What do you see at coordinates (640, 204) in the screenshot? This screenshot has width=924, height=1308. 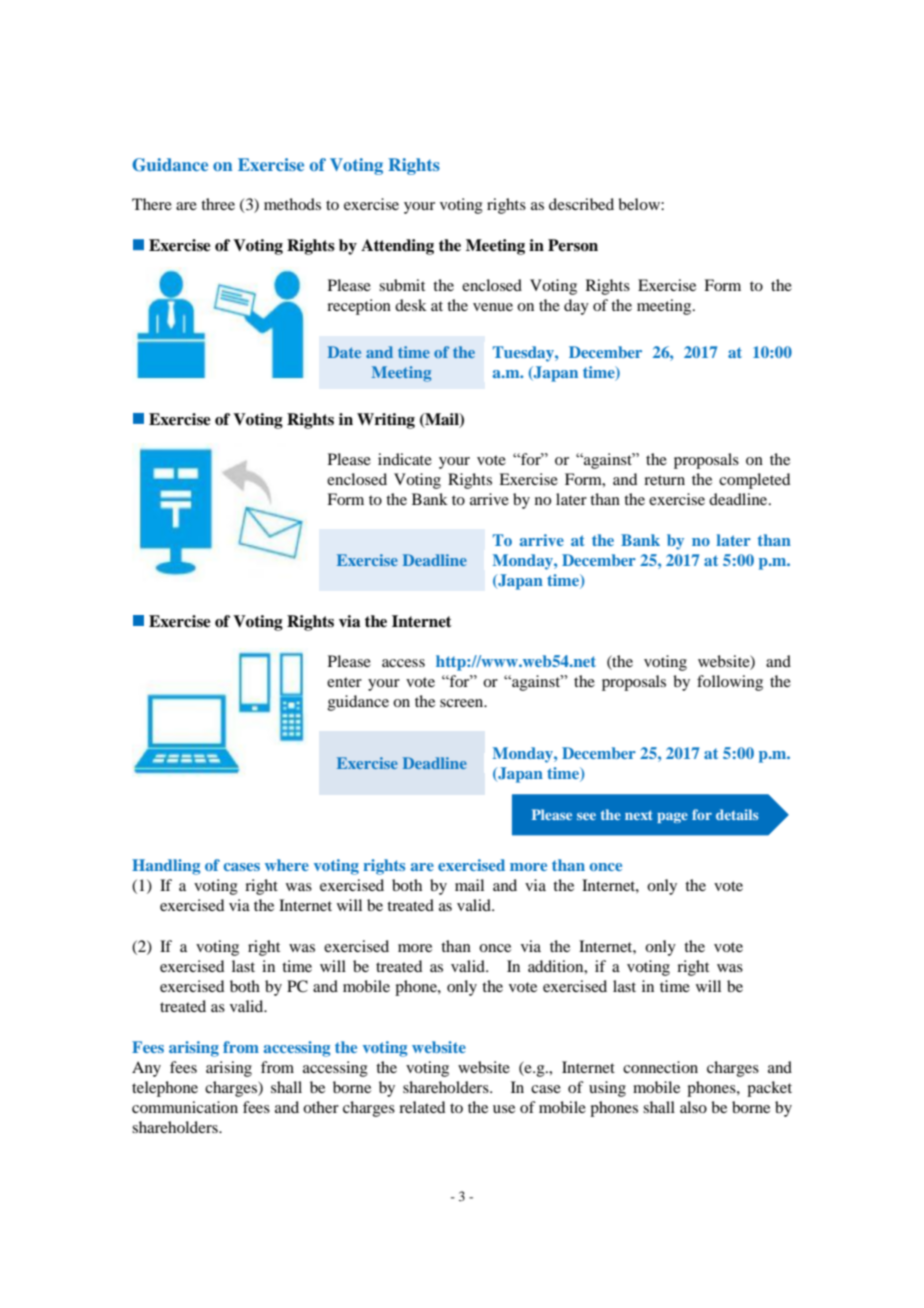 I see `below` at bounding box center [640, 204].
